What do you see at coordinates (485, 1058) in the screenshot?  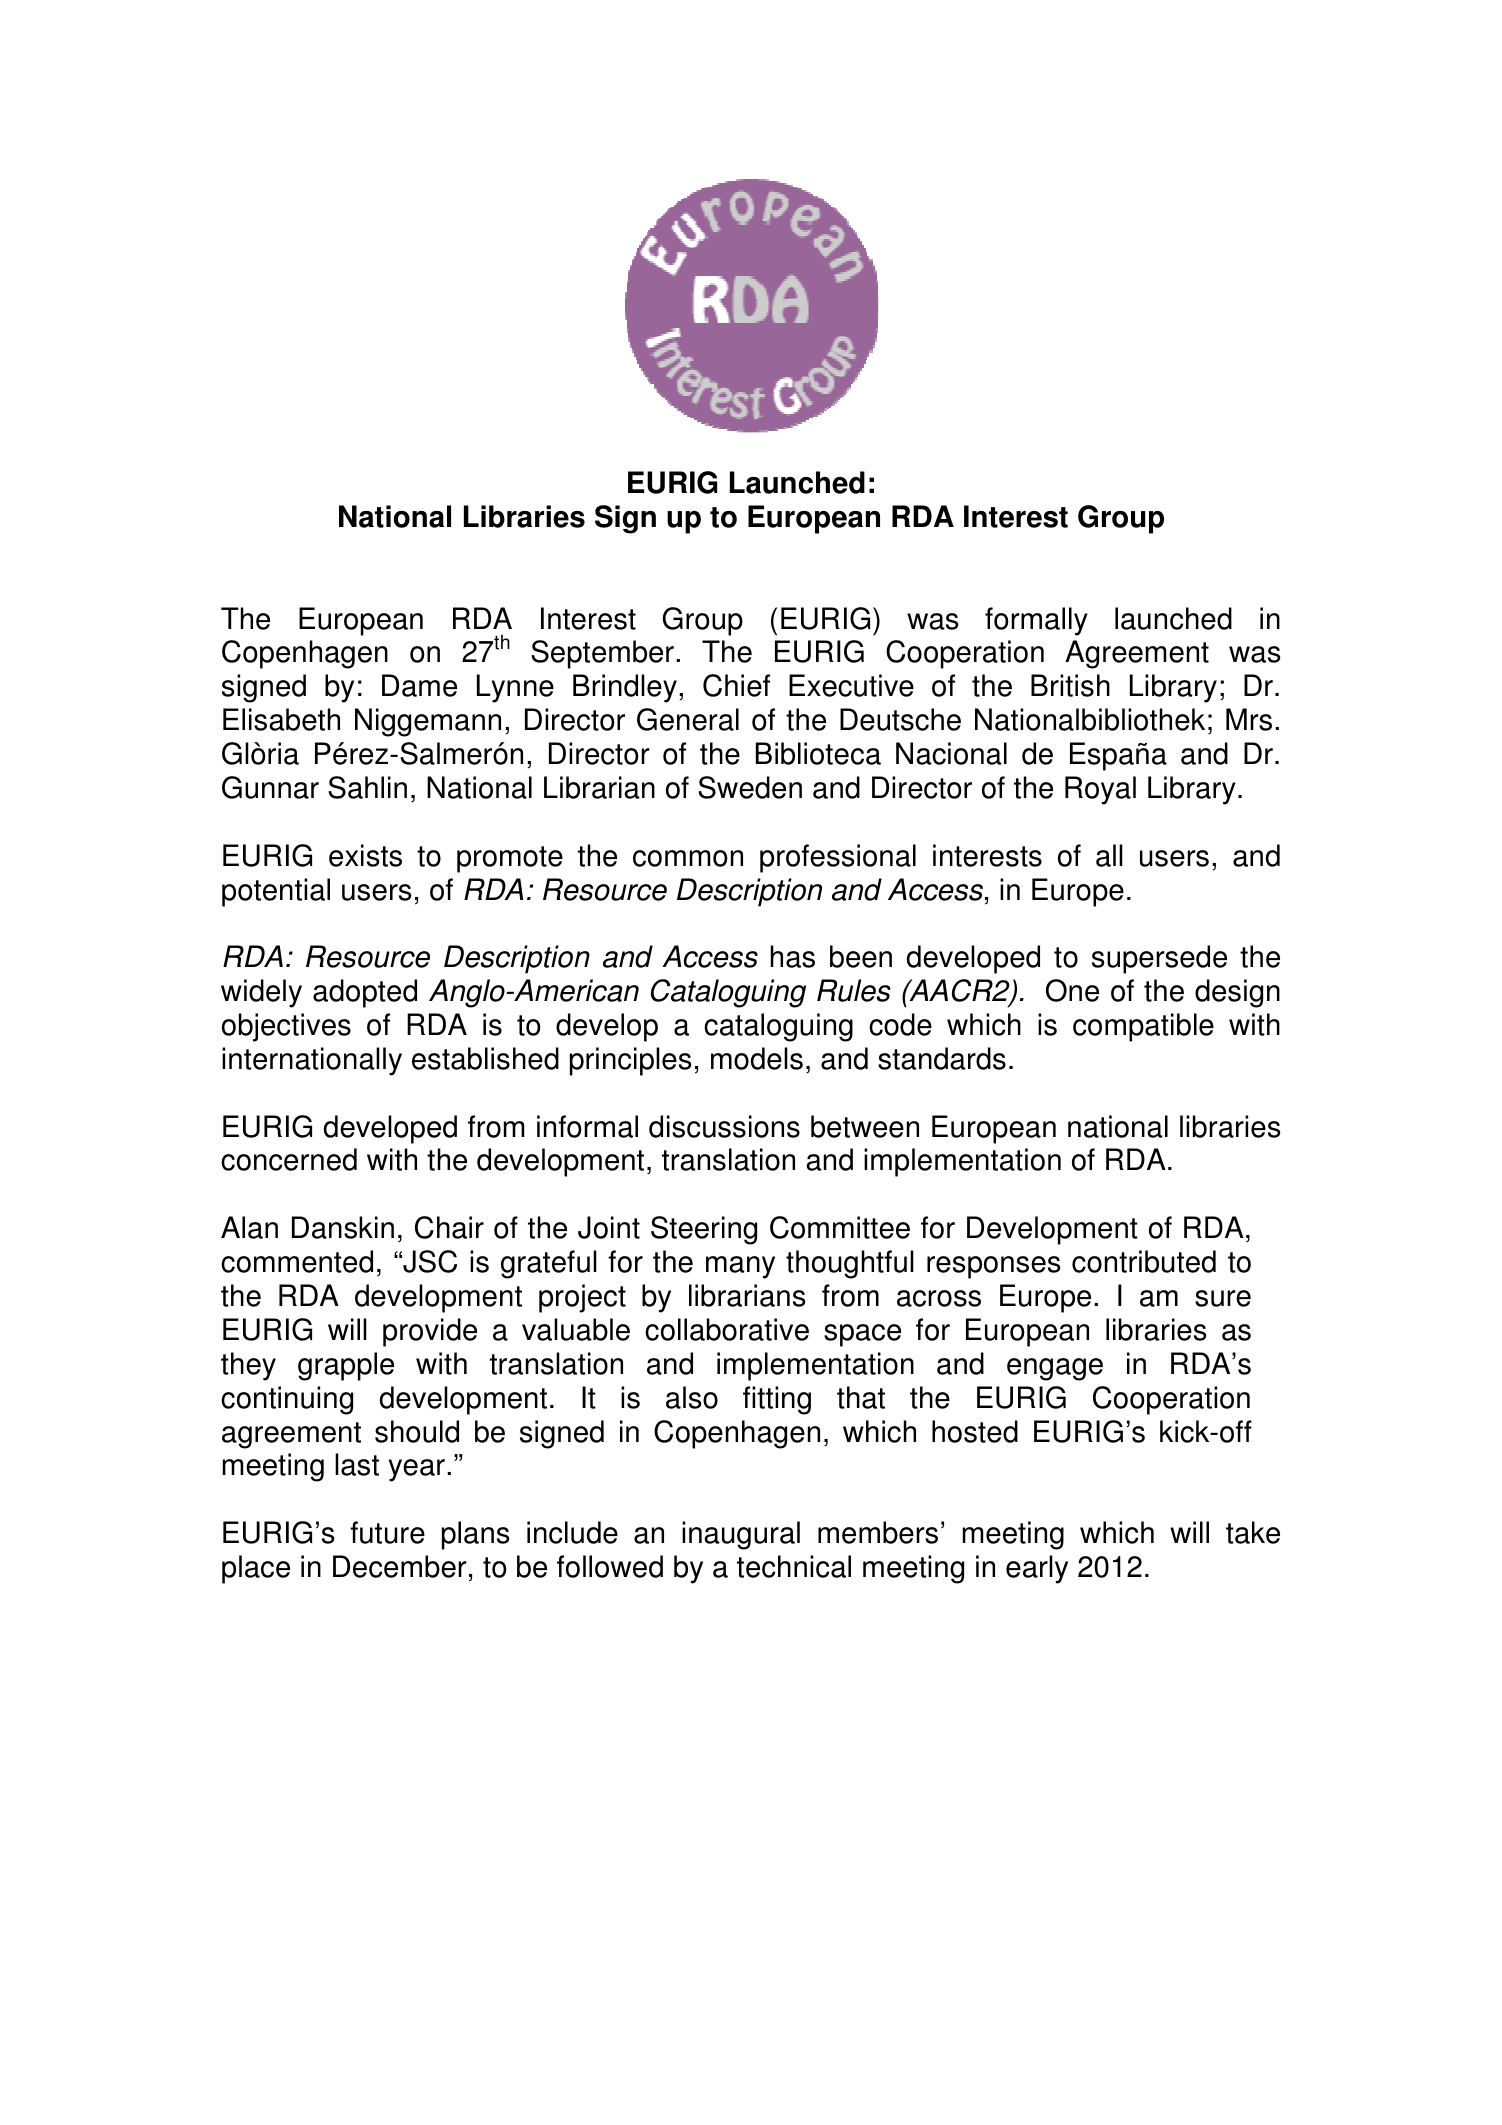 I see `established` at bounding box center [485, 1058].
